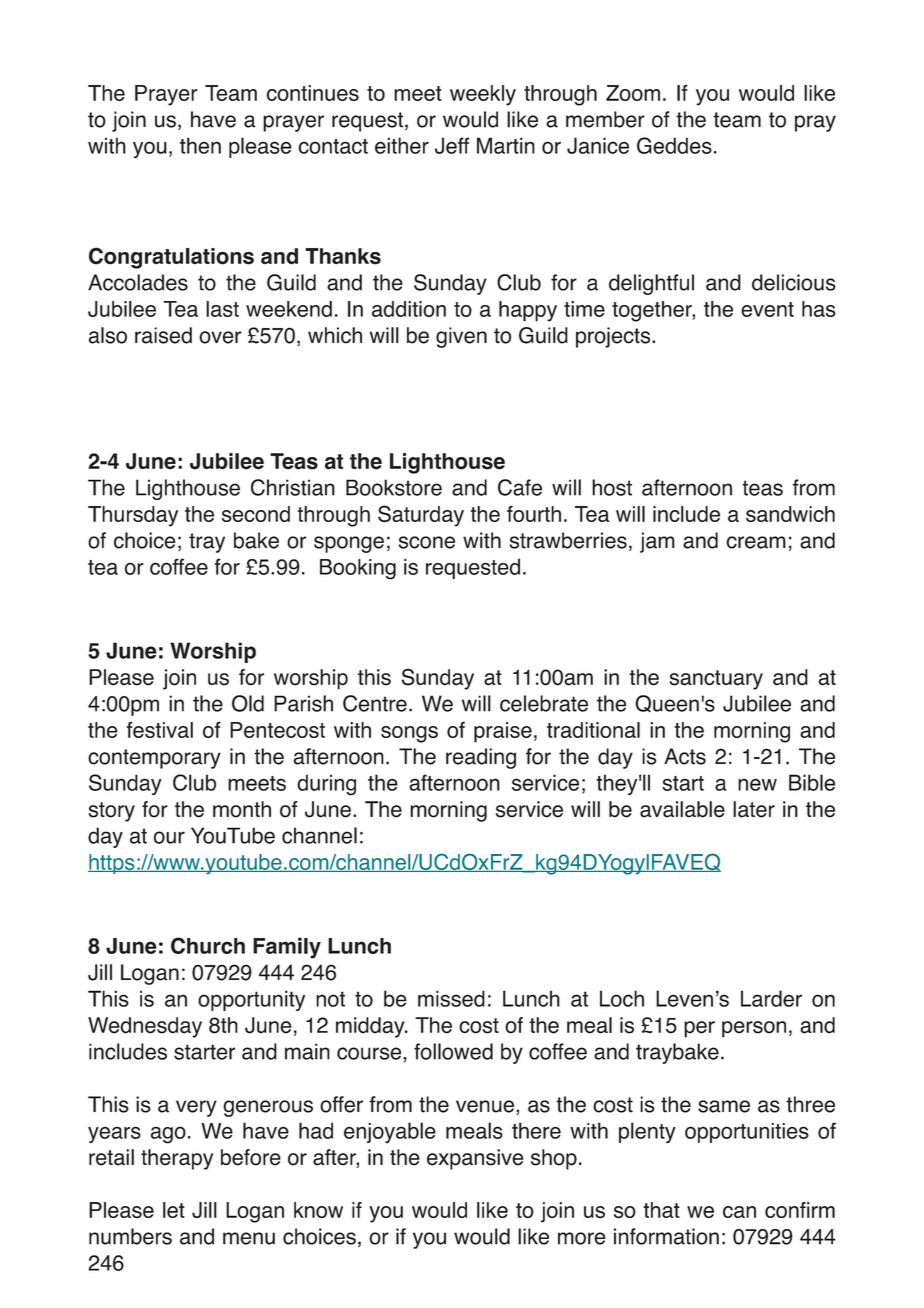 The height and width of the screenshot is (1308, 924). Describe the element at coordinates (421, 516) in the screenshot. I see `Saturday` at that location.
